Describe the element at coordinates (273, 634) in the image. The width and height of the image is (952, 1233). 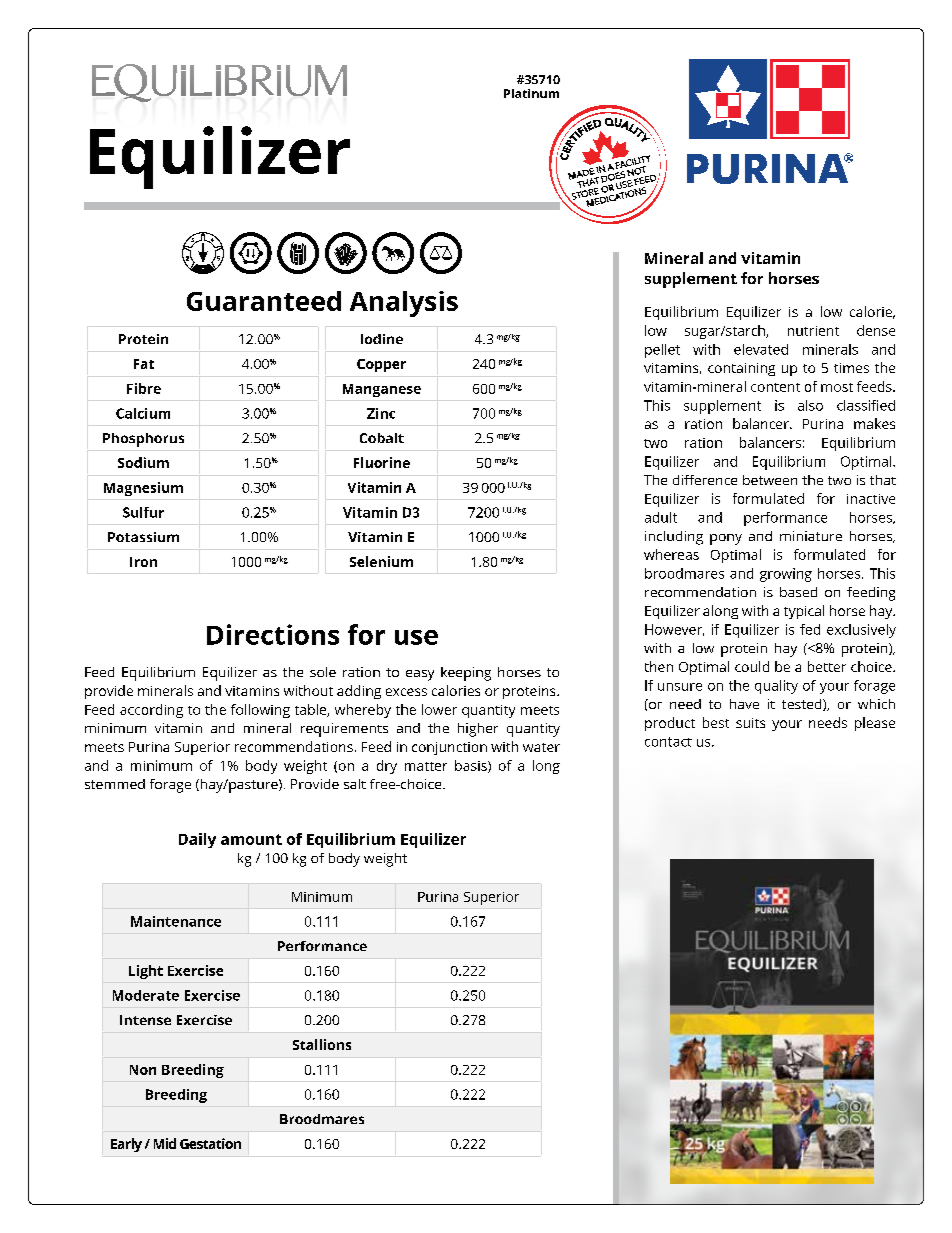
I see `Directions` at that location.
